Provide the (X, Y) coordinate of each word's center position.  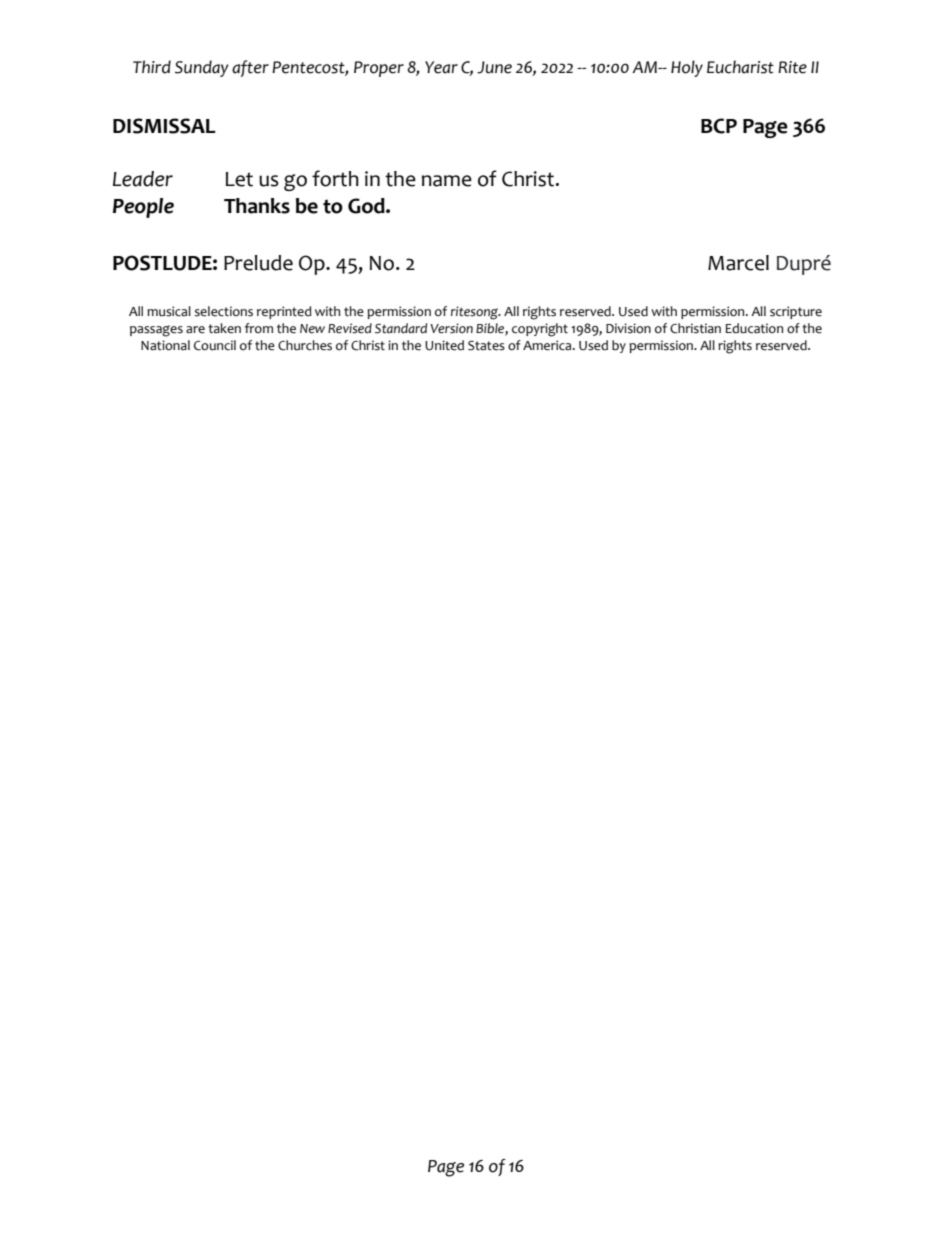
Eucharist (740, 67)
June (494, 67)
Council (215, 345)
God (367, 206)
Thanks (257, 206)
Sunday (202, 68)
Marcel (738, 263)
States (486, 345)
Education (754, 328)
